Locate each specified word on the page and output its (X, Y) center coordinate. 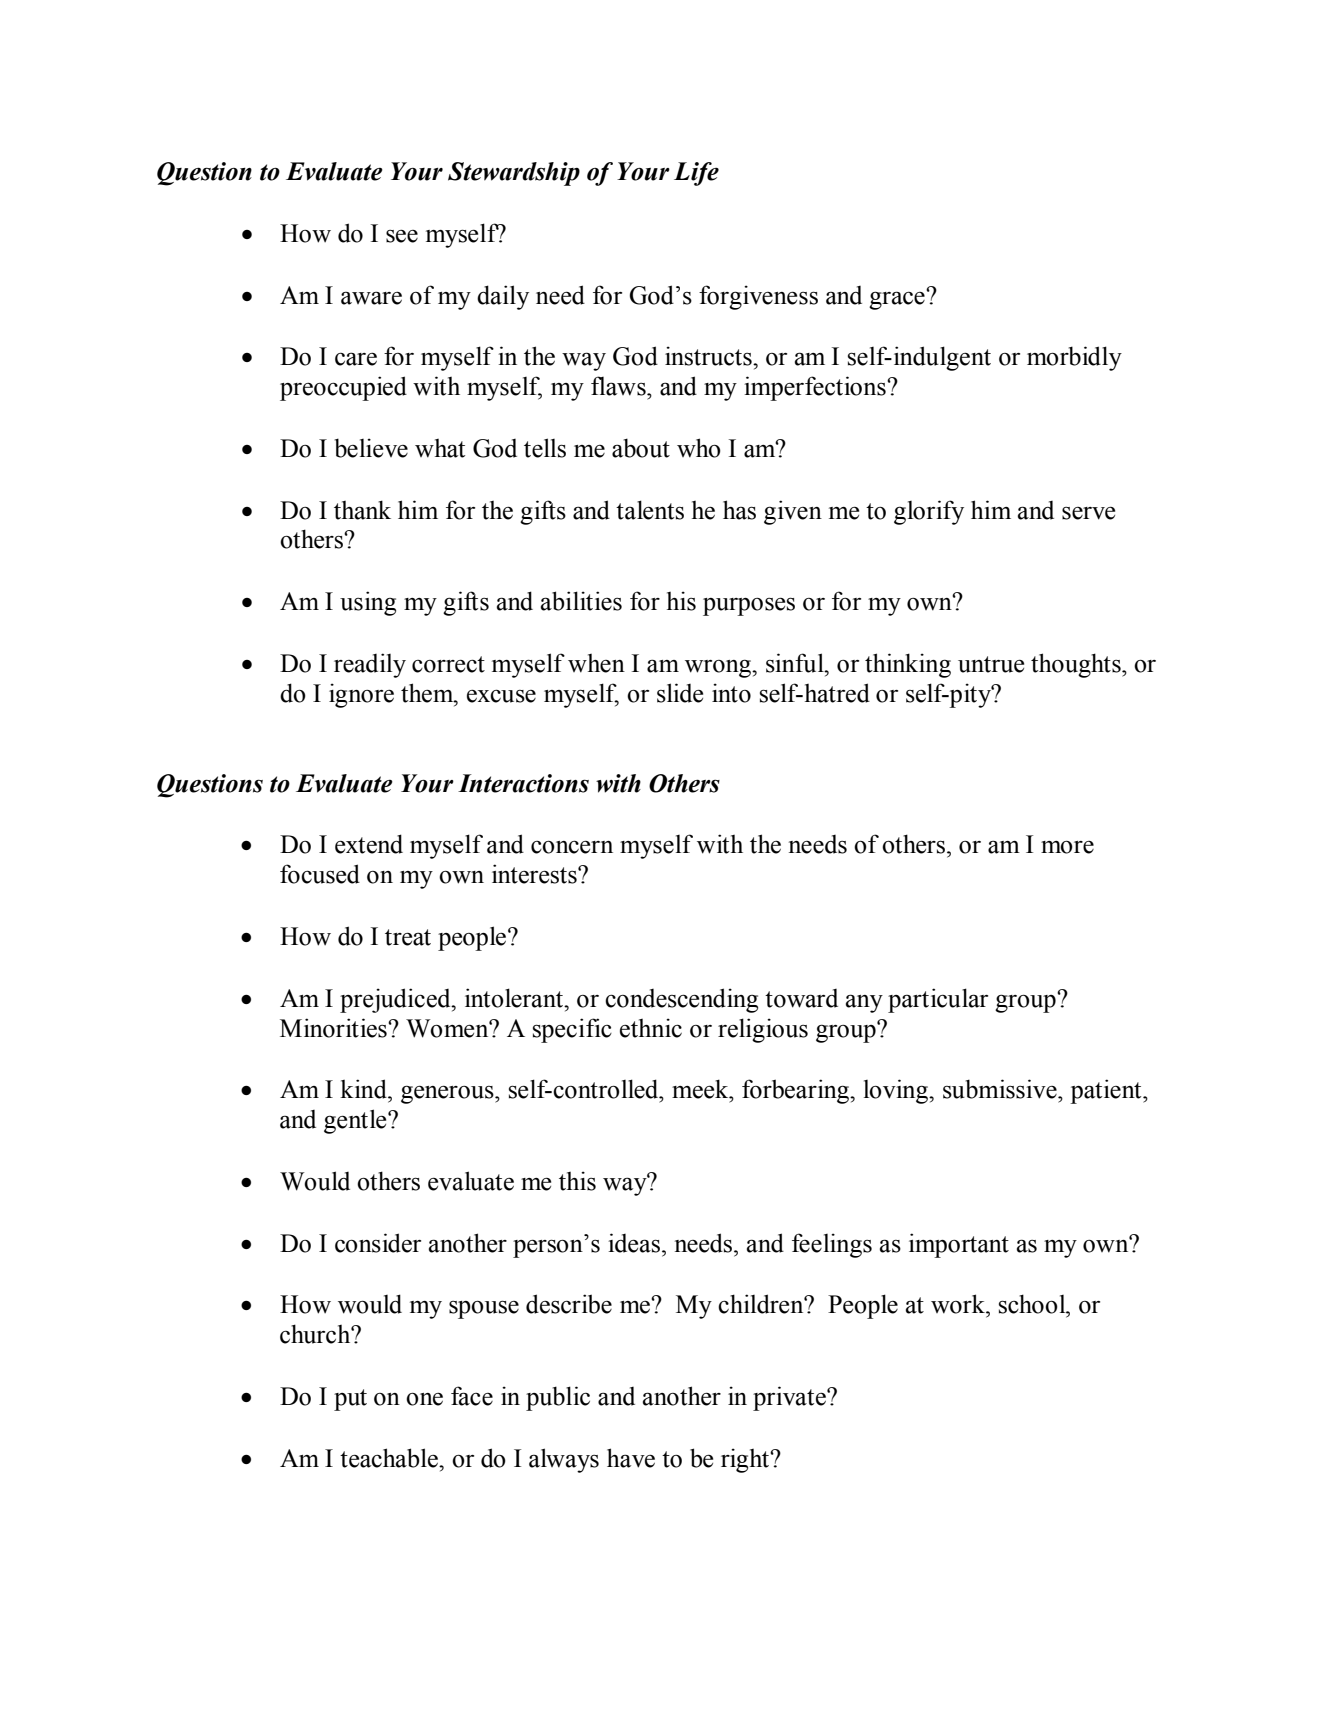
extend (369, 844)
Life (696, 174)
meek (701, 1089)
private (790, 1398)
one (424, 1399)
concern (572, 847)
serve (1088, 513)
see (402, 236)
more (1067, 847)
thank (362, 510)
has (739, 510)
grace (898, 299)
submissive (1001, 1089)
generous (448, 1094)
